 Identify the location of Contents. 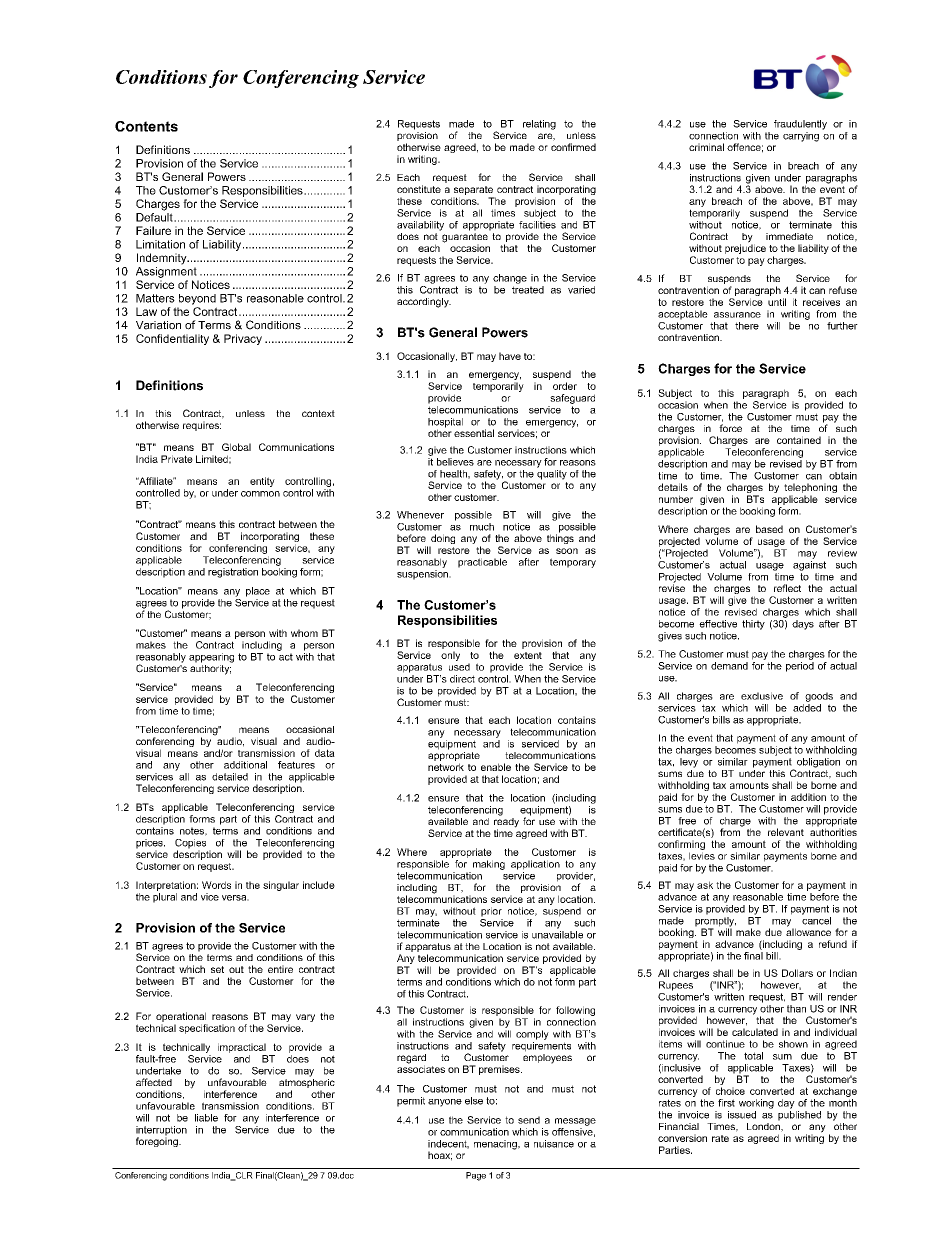
(146, 126).
